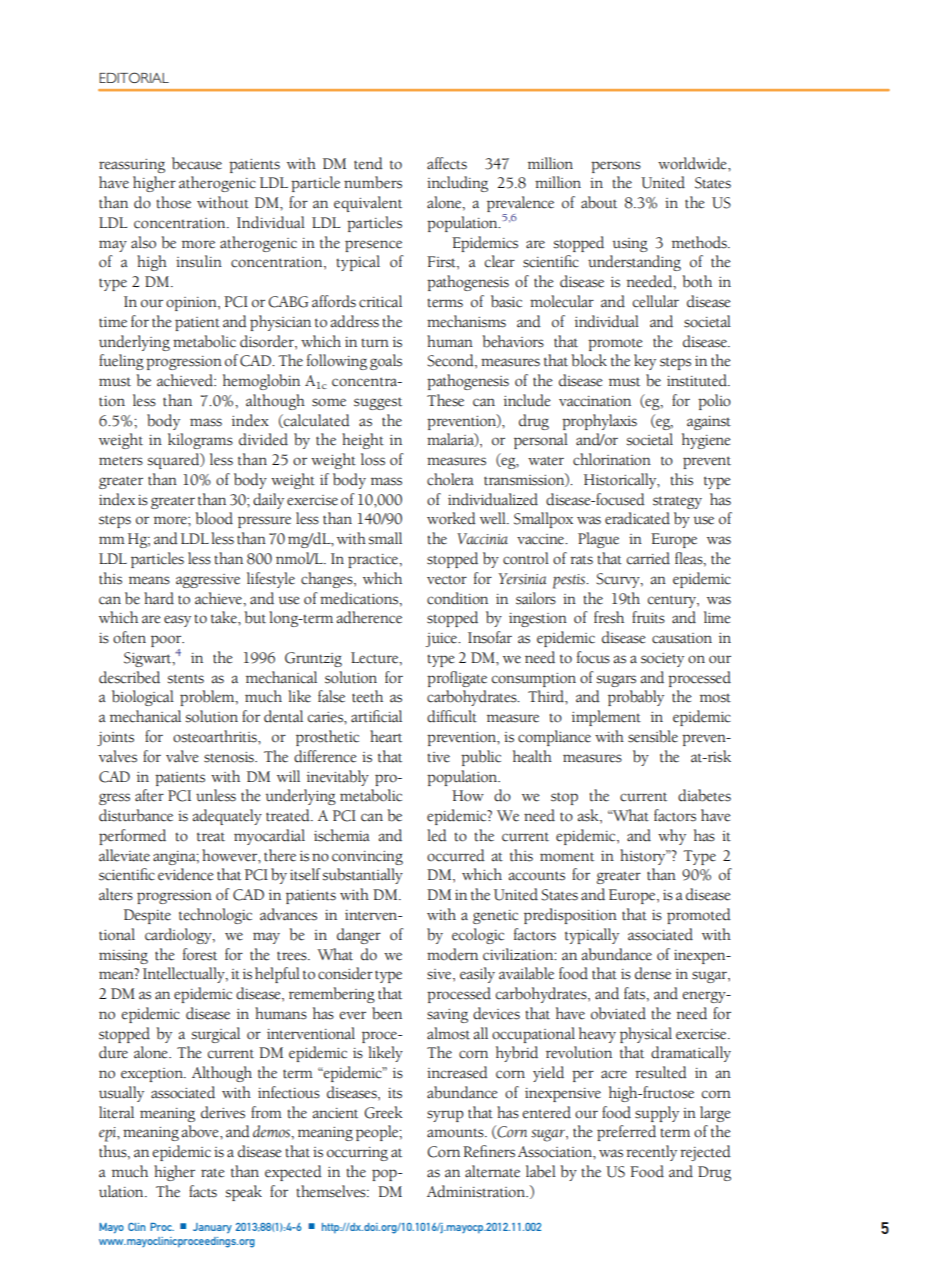  Describe the element at coordinates (174, 461) in the document. I see `squared` at that location.
